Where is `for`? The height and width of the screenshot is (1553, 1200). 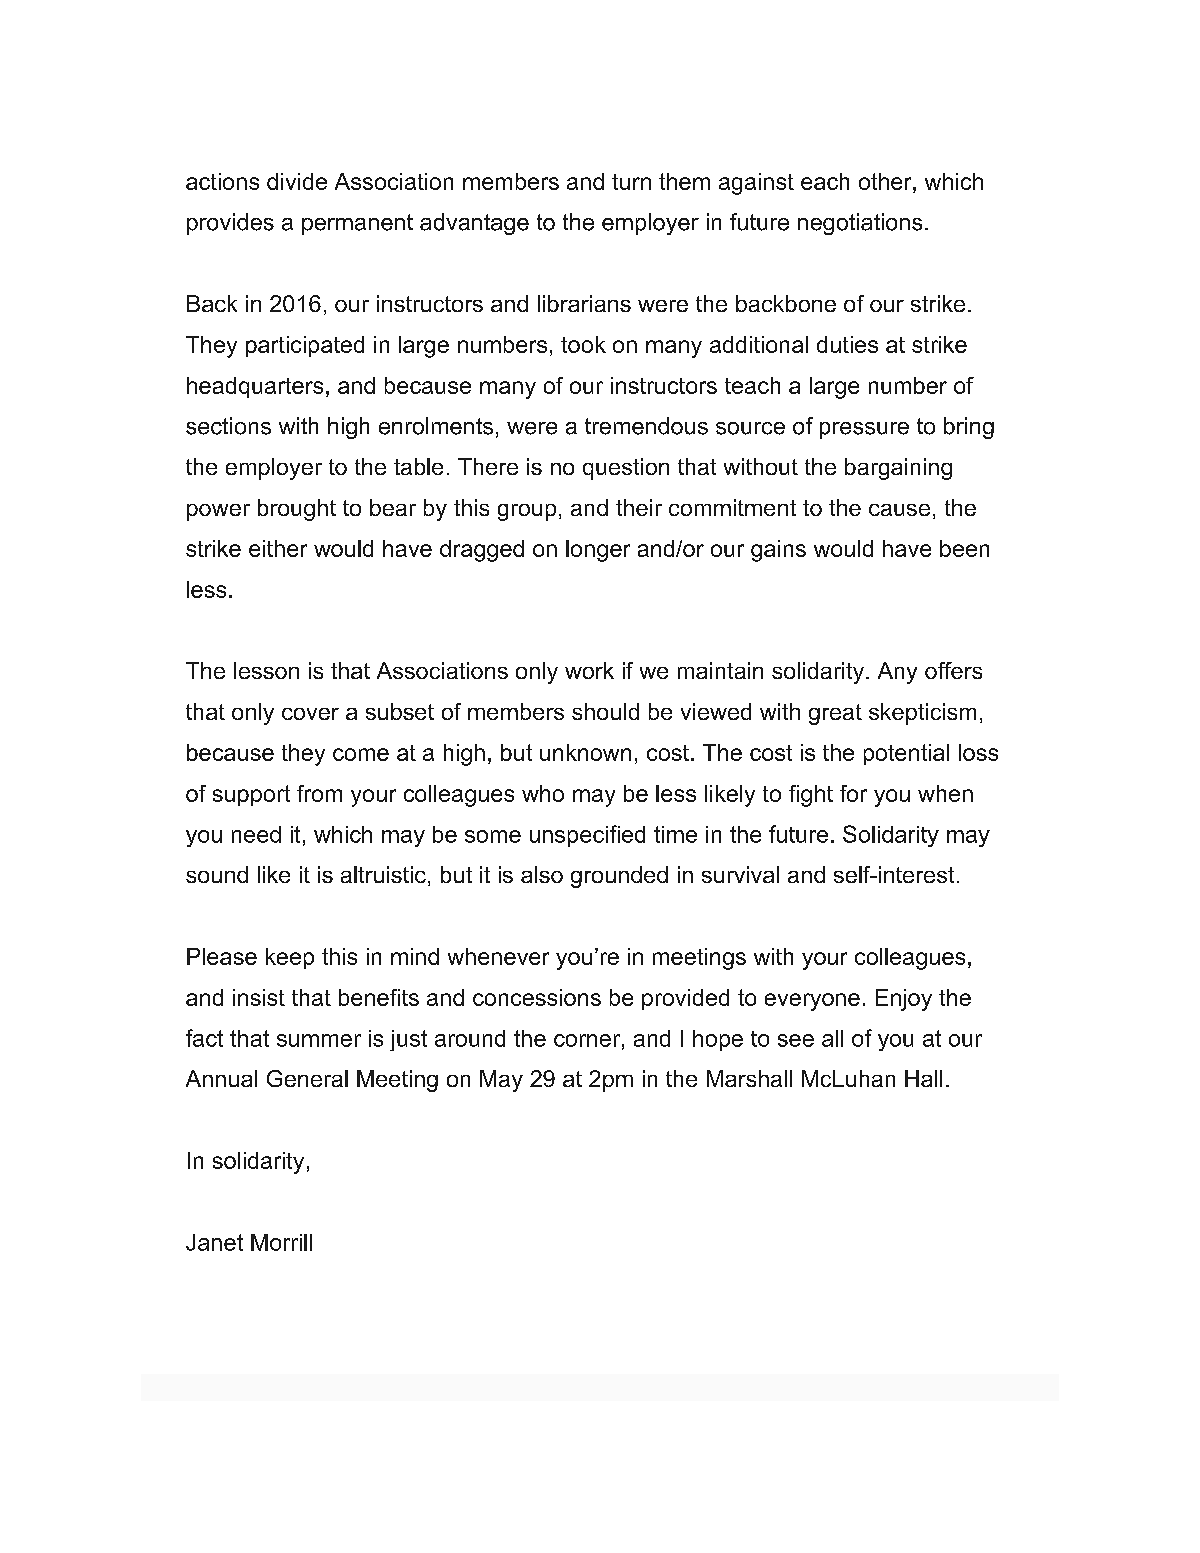 for is located at coordinates (853, 793).
